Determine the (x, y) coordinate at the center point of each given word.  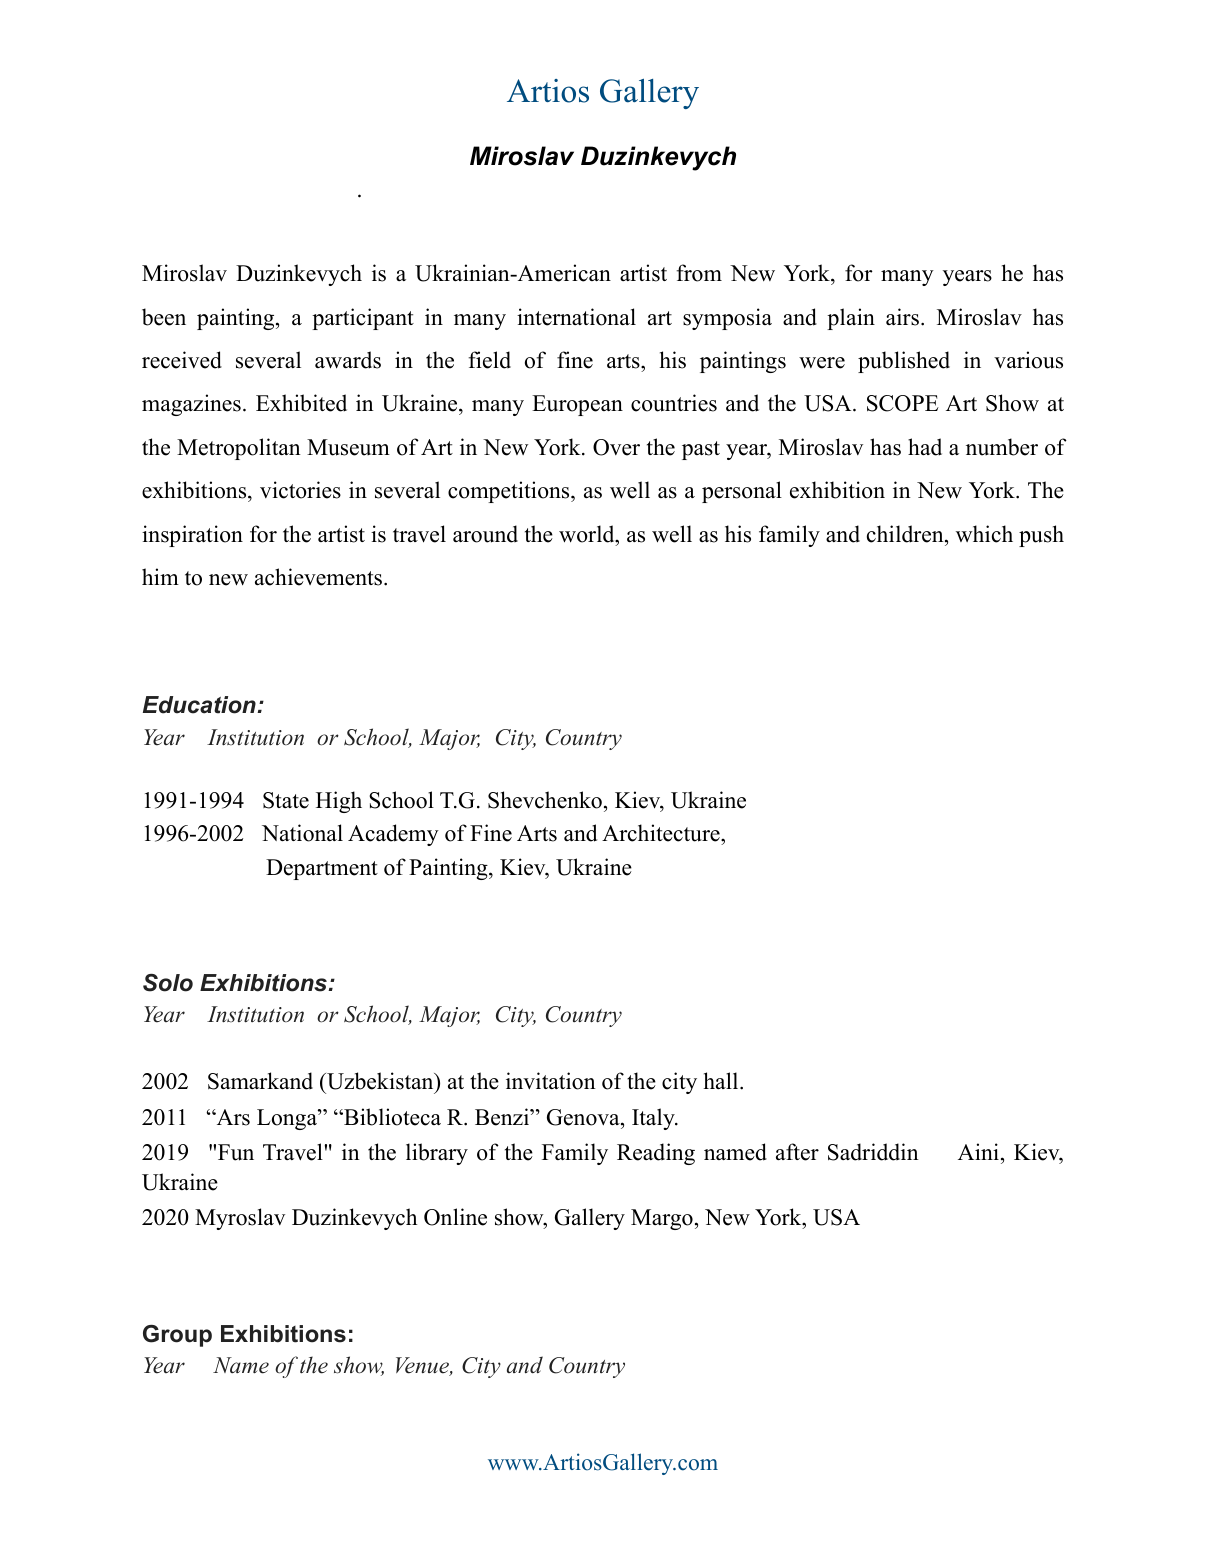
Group (177, 1336)
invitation (551, 1081)
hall (722, 1080)
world (588, 534)
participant (363, 319)
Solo (168, 983)
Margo (662, 1219)
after (797, 1152)
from (699, 273)
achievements (320, 577)
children (906, 534)
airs (902, 317)
